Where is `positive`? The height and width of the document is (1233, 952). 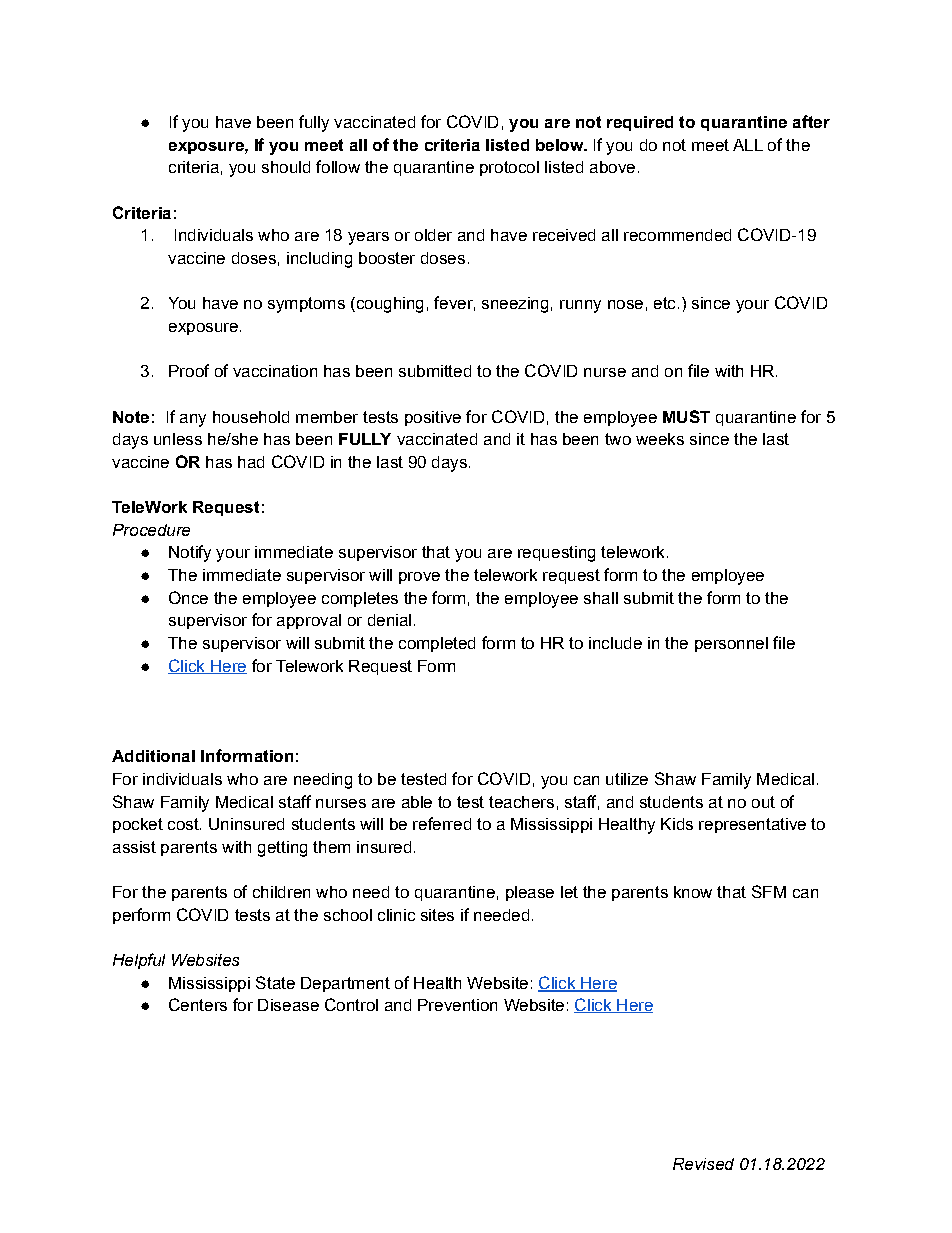
positive is located at coordinates (433, 418).
